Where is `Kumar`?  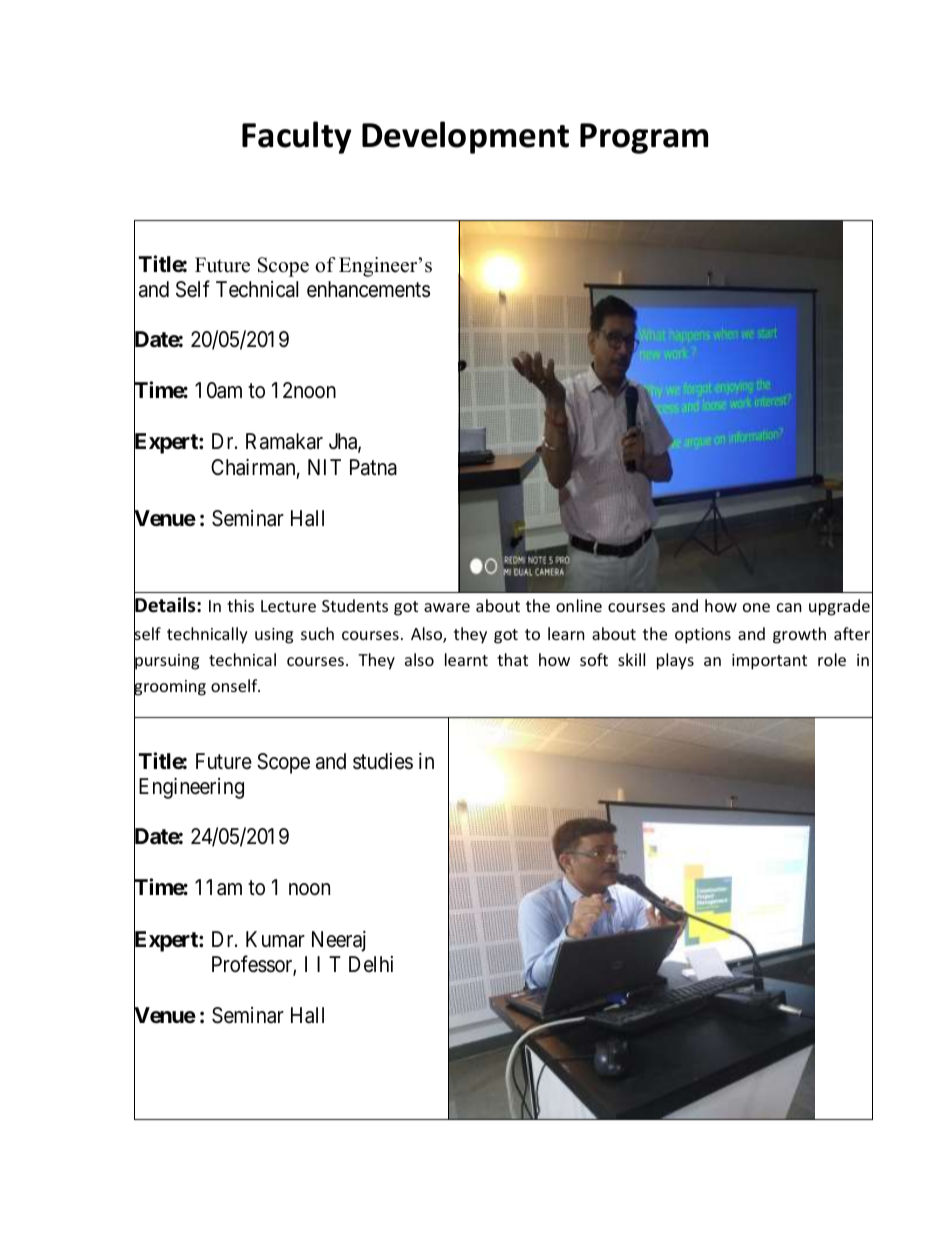
Kumar is located at coordinates (275, 939).
